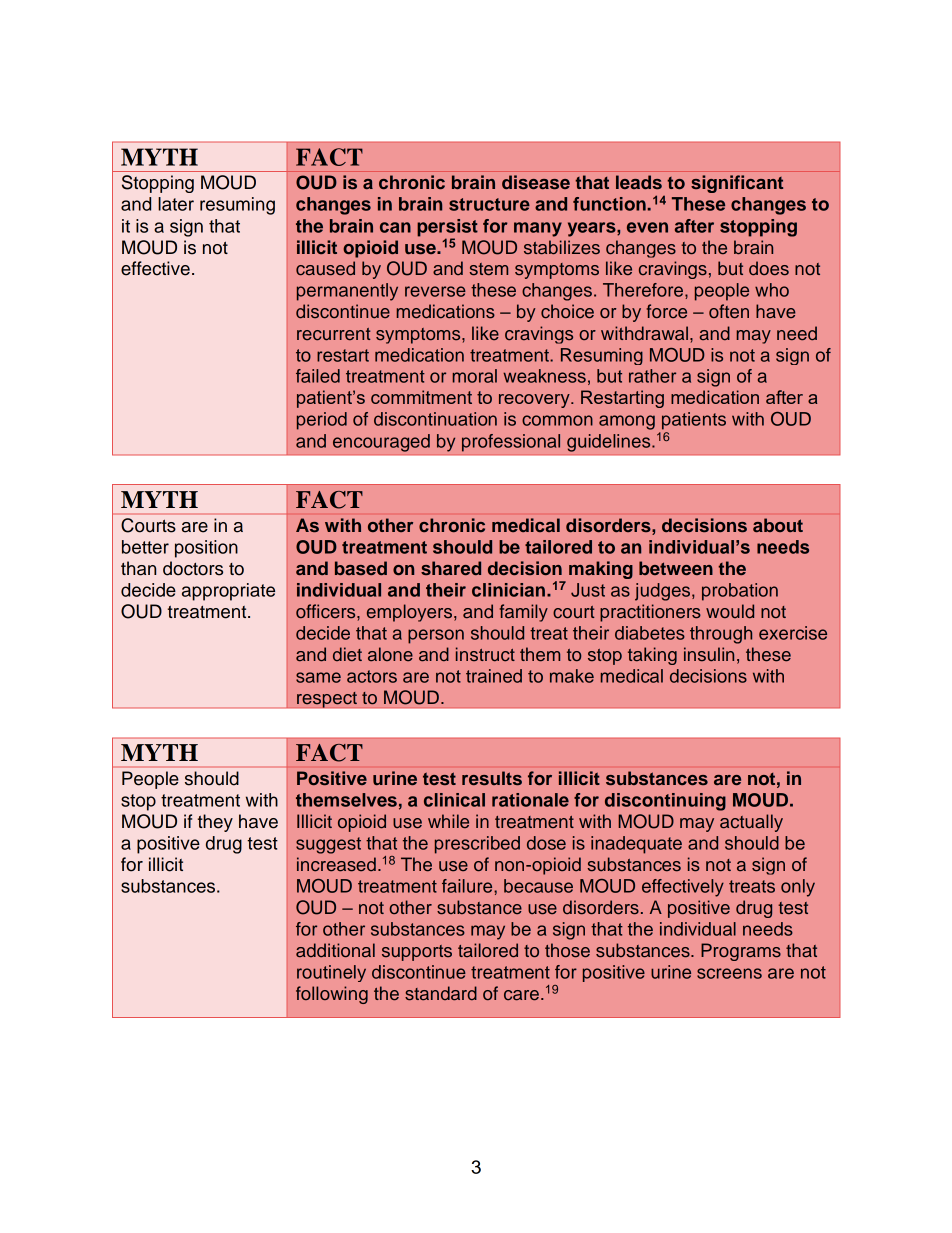 The width and height of the image is (952, 1233). Describe the element at coordinates (176, 204) in the image. I see `later` at that location.
